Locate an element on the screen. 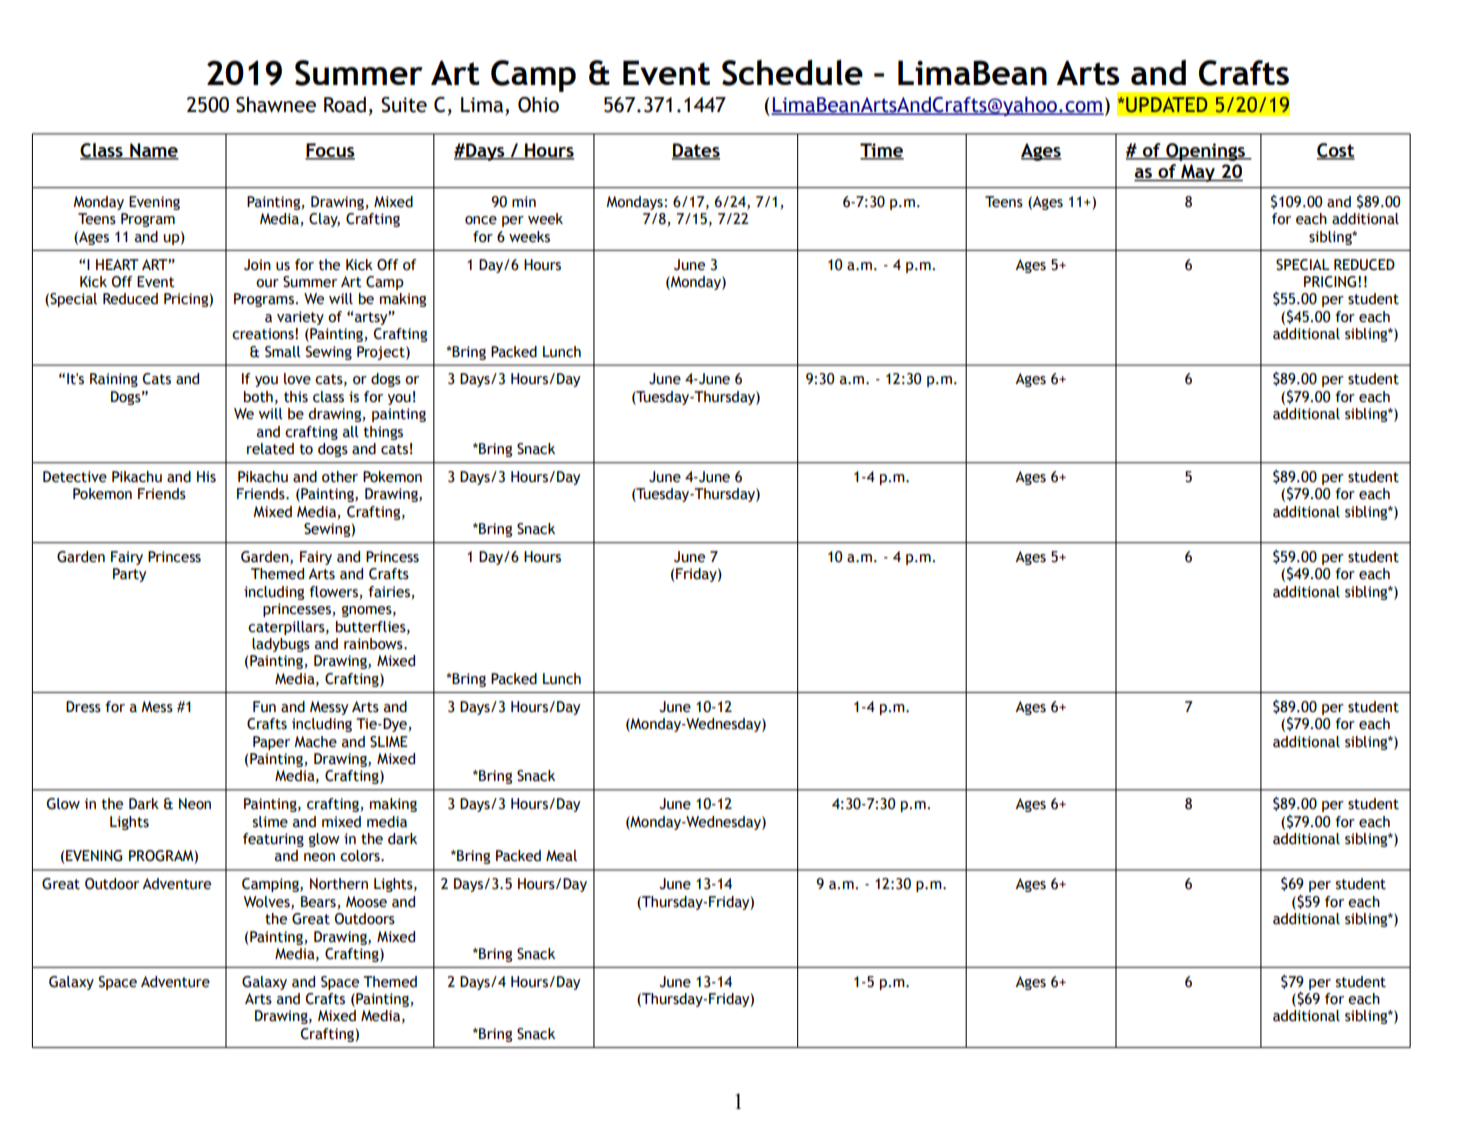 The width and height of the screenshot is (1483, 1146). fairies is located at coordinates (389, 592).
